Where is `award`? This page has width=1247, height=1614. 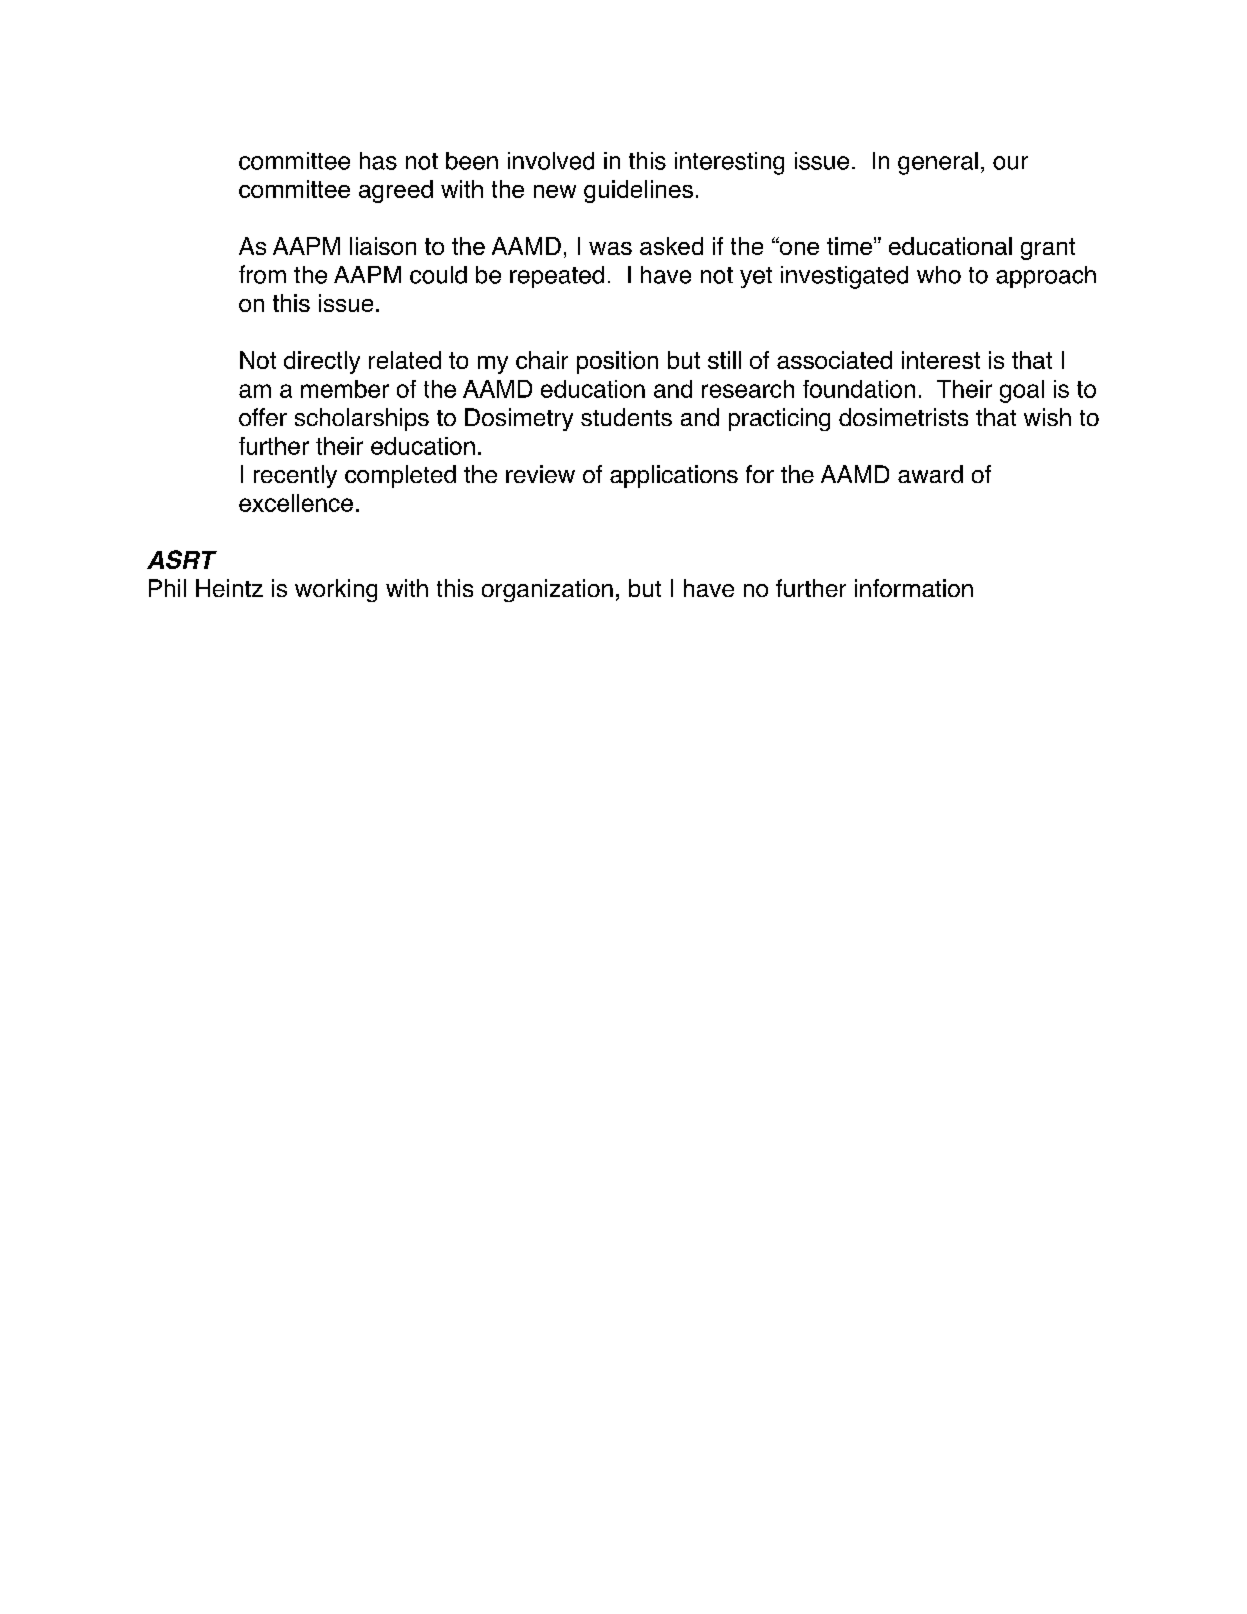
award is located at coordinates (930, 474).
